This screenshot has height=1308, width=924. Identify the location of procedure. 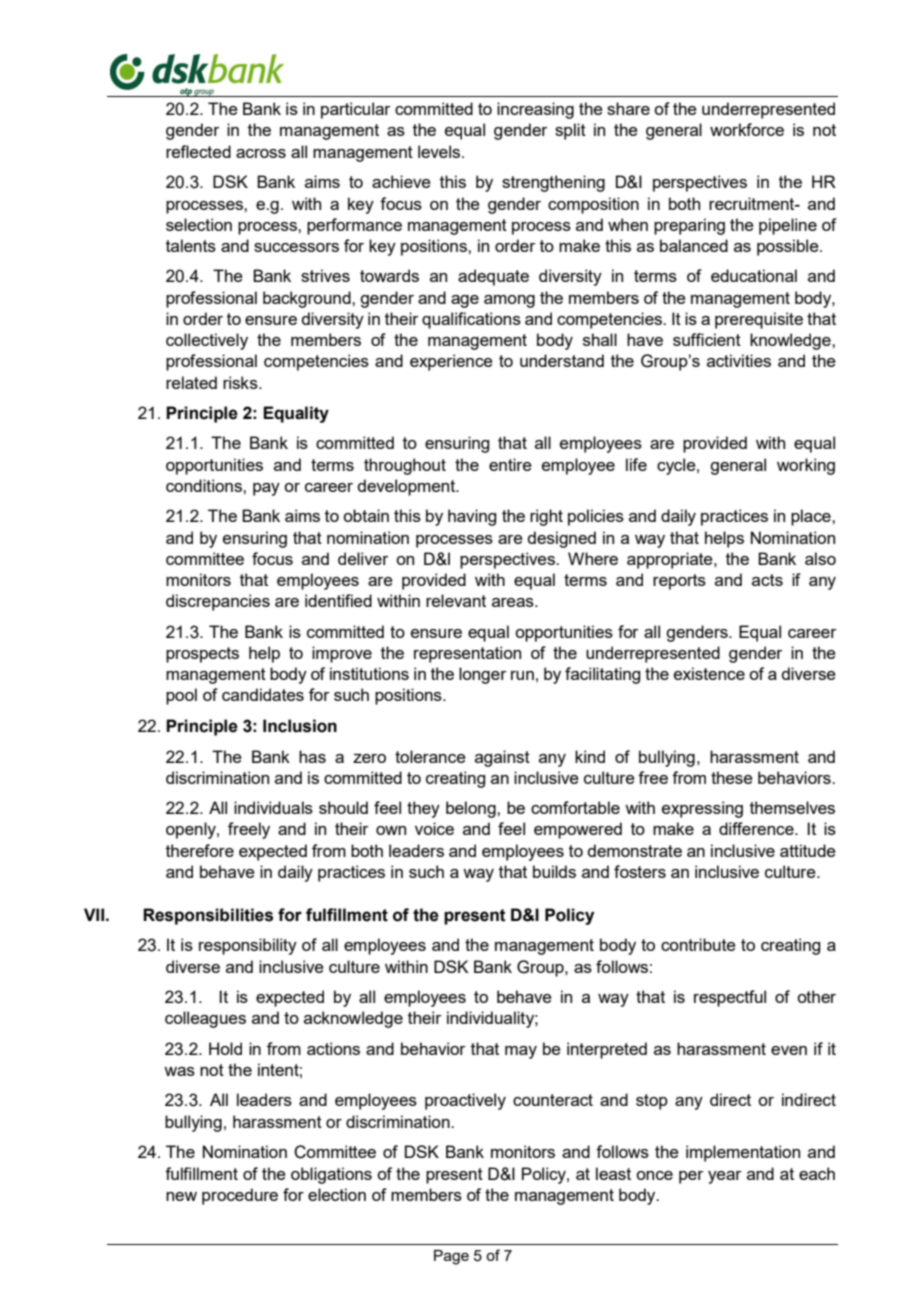
(240, 1196).
